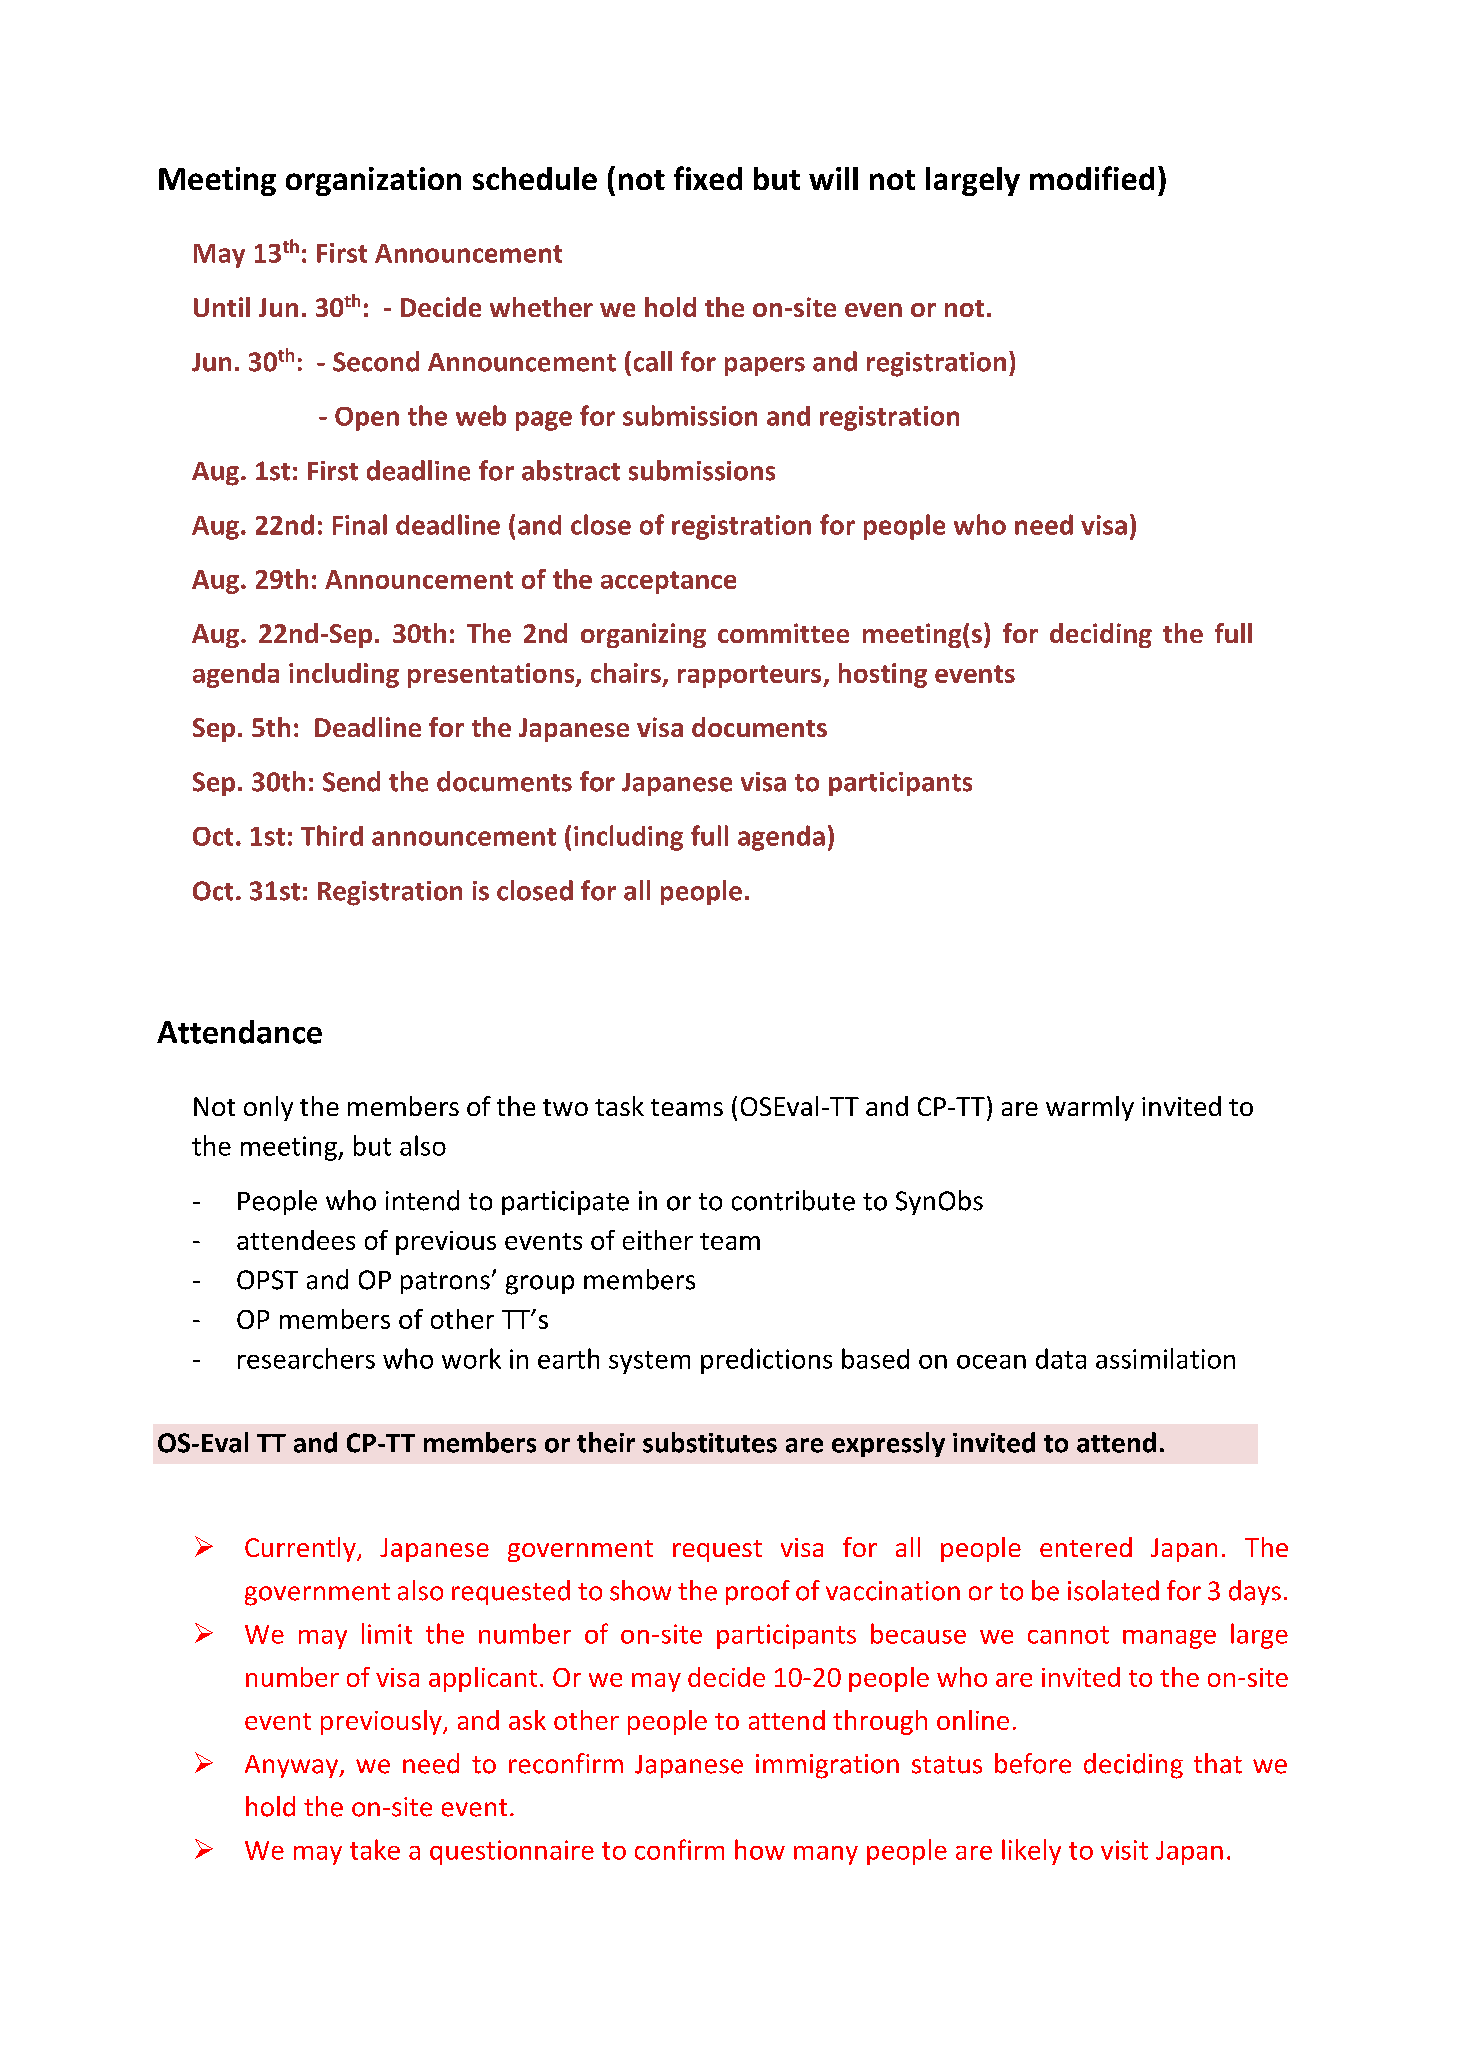  Describe the element at coordinates (373, 181) in the screenshot. I see `organization` at that location.
